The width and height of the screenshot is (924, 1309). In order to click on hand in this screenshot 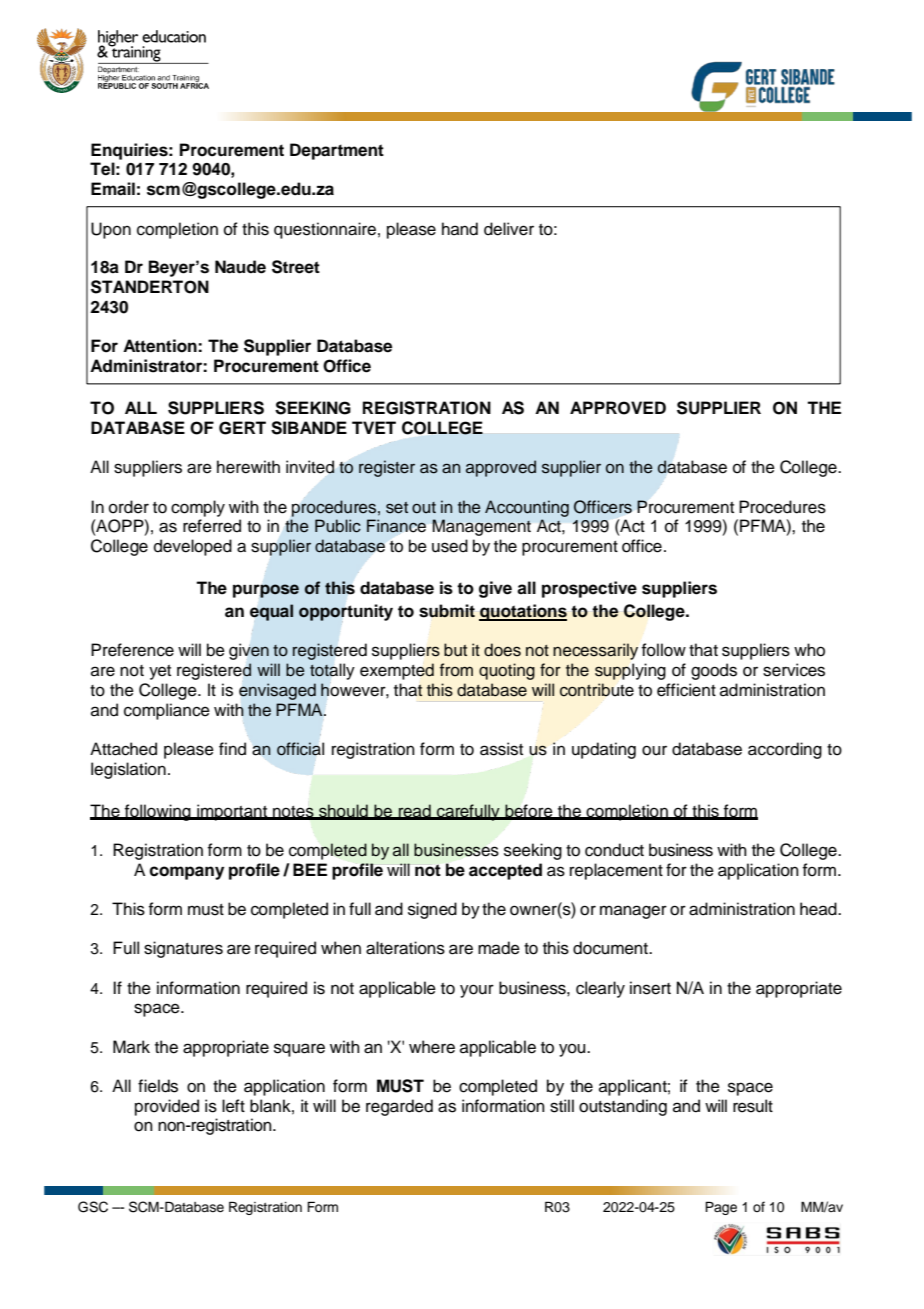, I will do `click(460, 229)`.
